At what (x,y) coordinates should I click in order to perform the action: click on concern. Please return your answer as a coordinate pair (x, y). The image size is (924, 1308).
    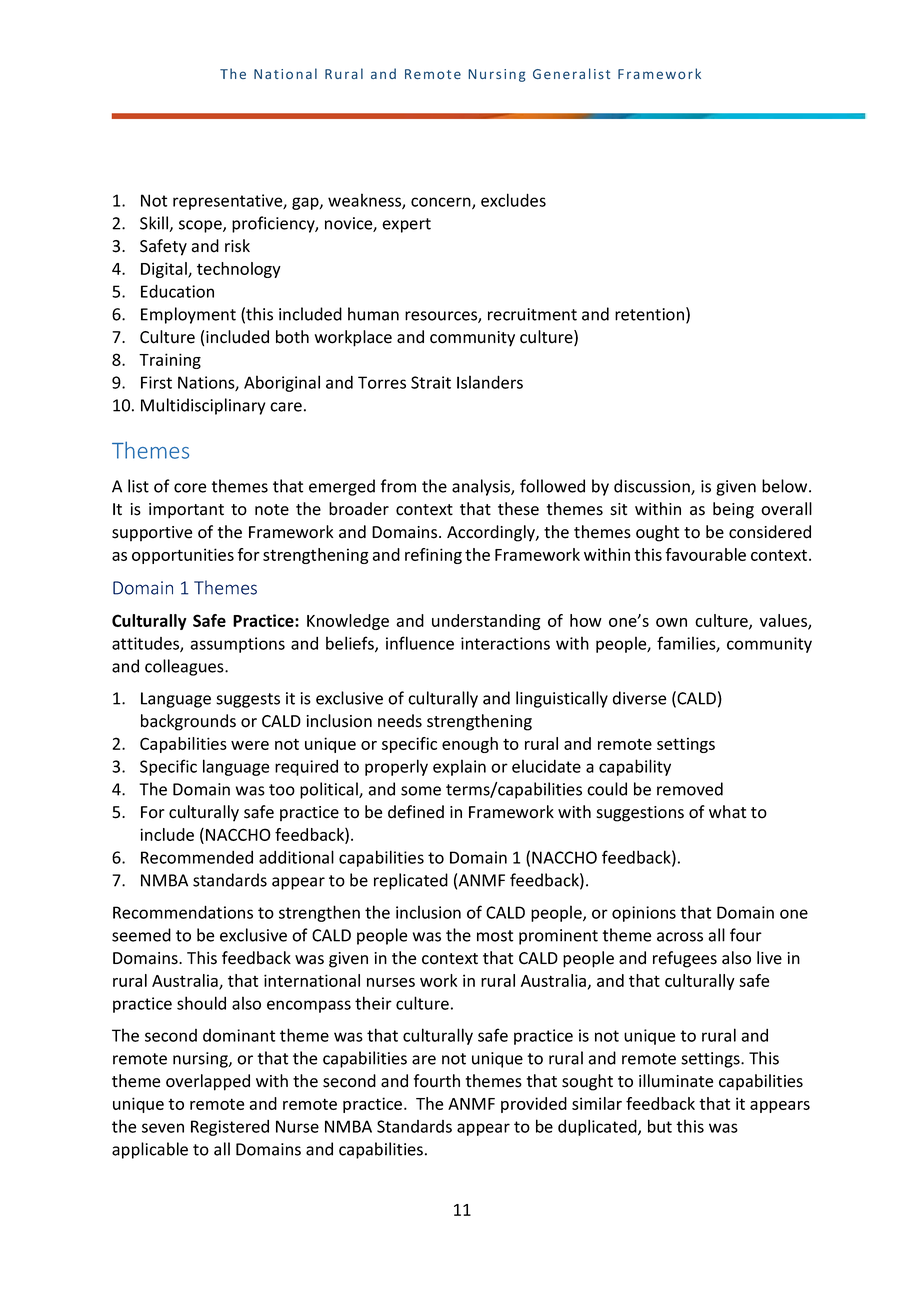
    Looking at the image, I should click on (442, 203).
